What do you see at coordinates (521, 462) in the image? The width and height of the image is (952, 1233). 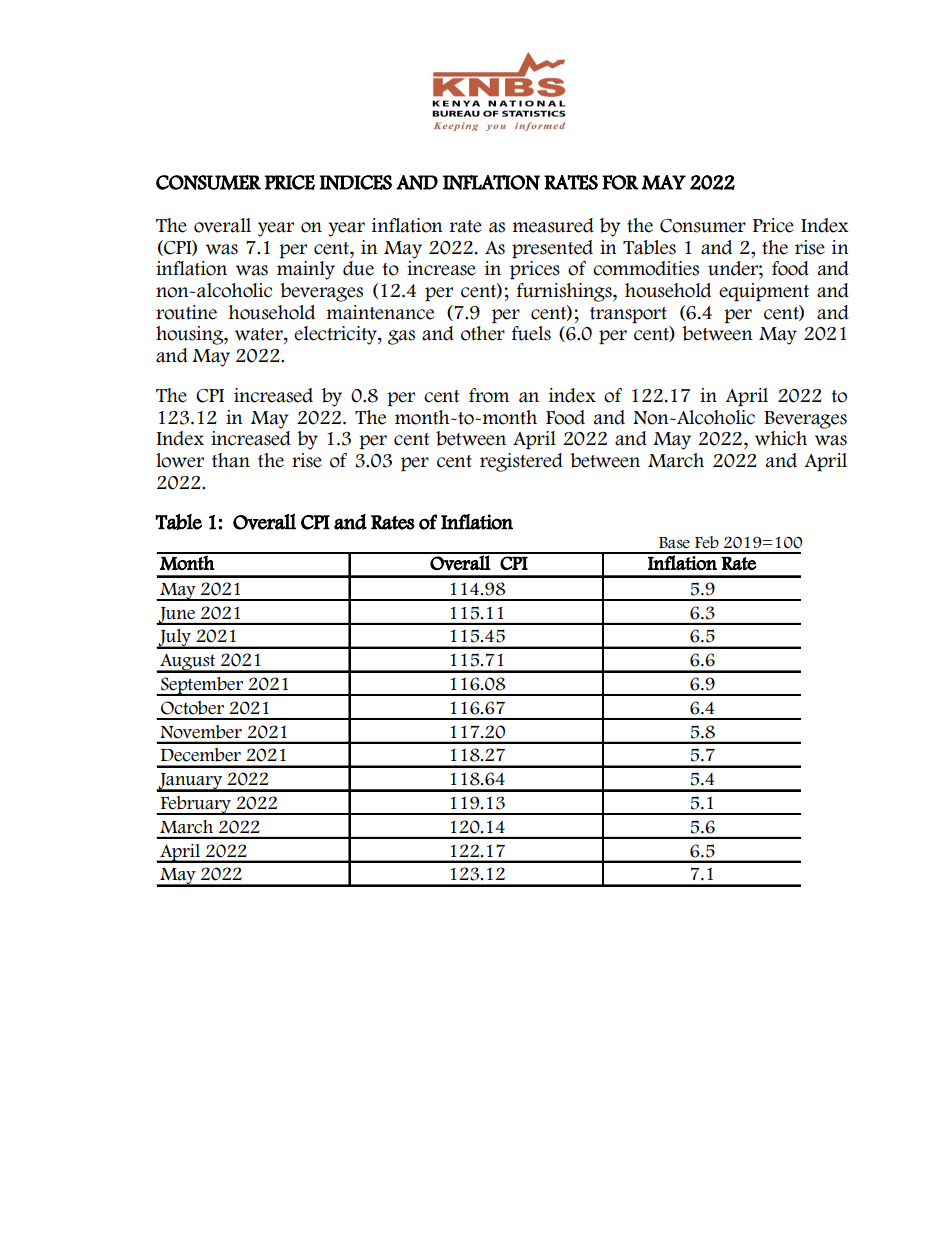 I see `registered` at bounding box center [521, 462].
